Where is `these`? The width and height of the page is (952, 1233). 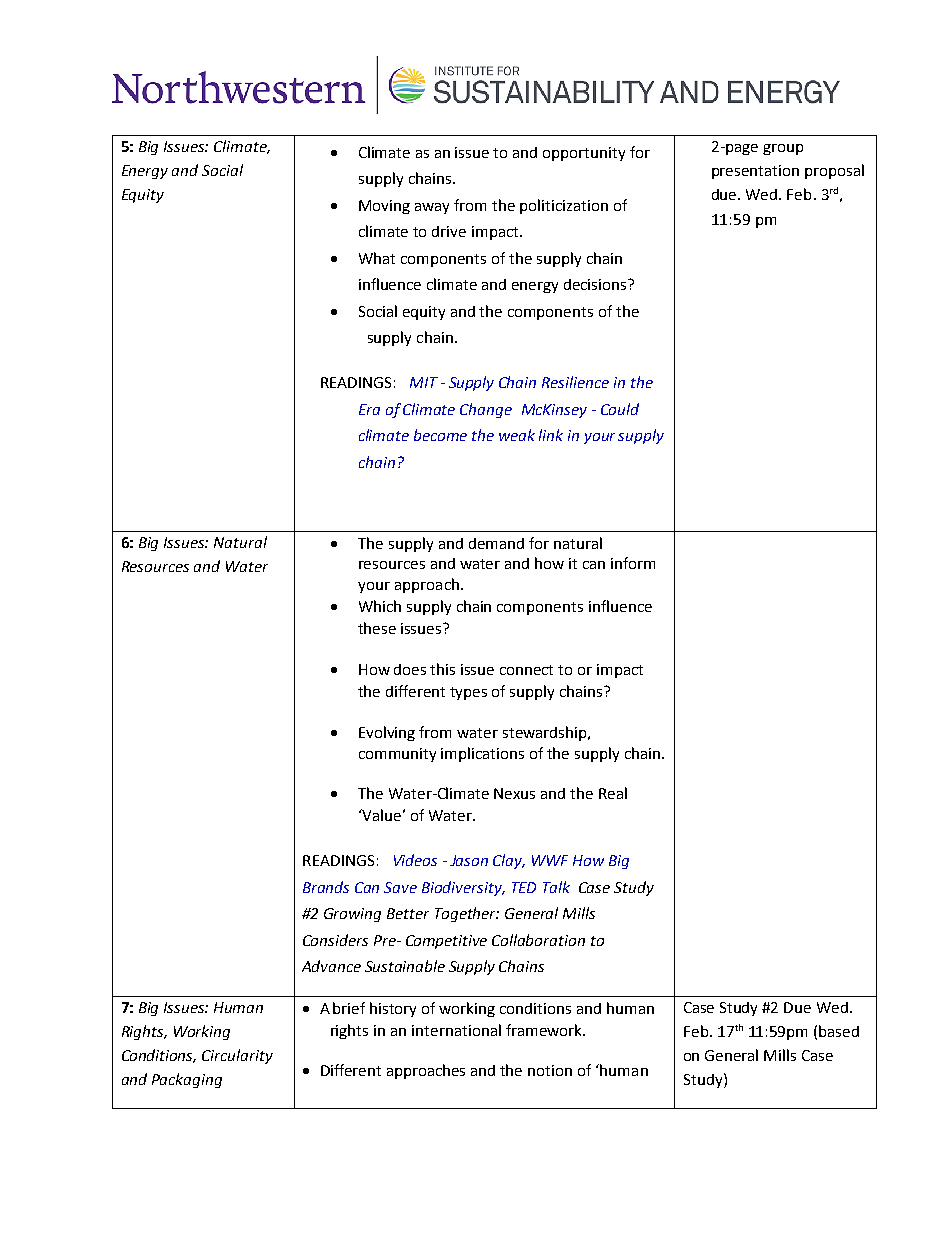
these is located at coordinates (377, 628).
